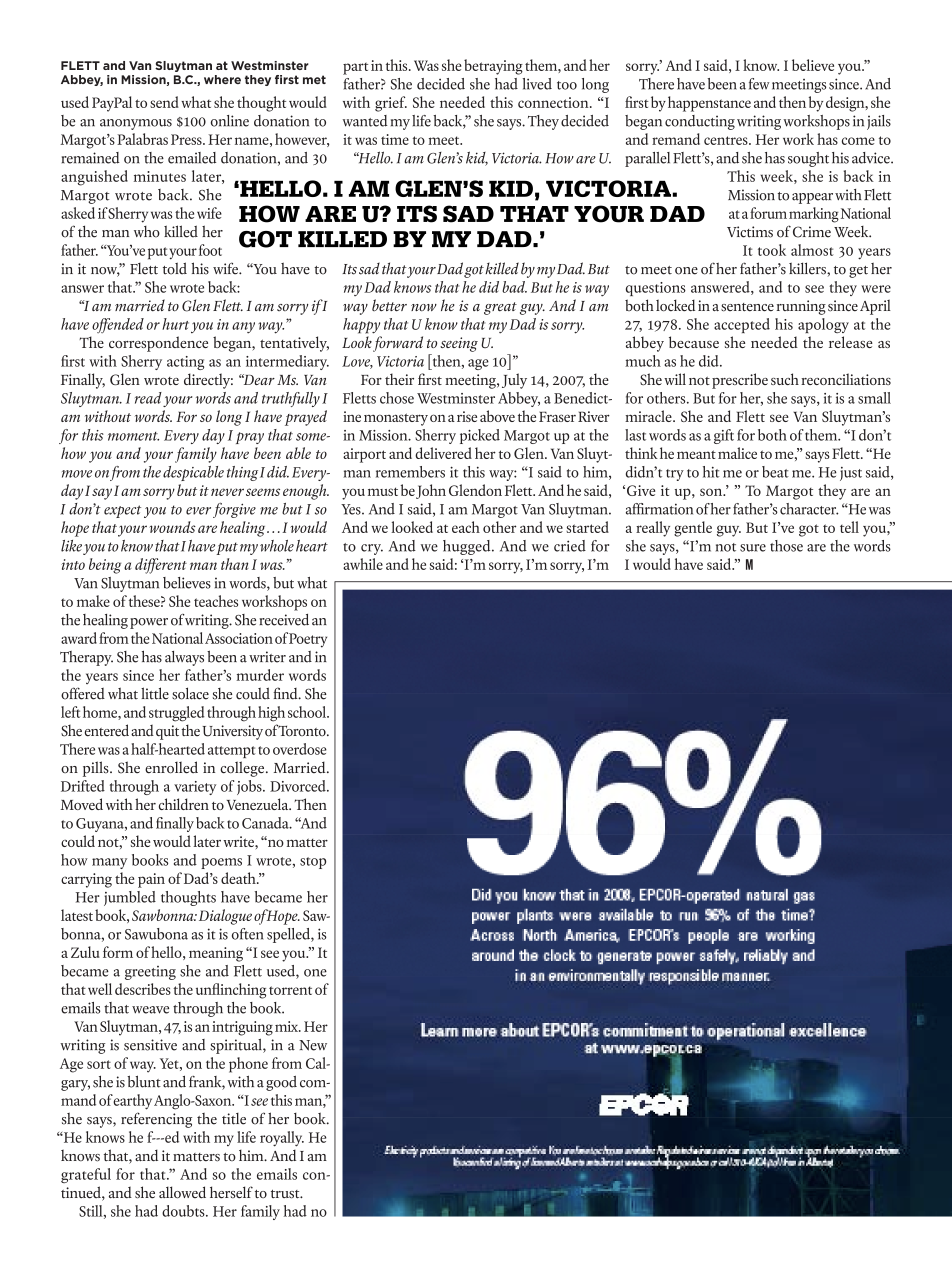  Describe the element at coordinates (286, 1194) in the screenshot. I see `trust` at that location.
